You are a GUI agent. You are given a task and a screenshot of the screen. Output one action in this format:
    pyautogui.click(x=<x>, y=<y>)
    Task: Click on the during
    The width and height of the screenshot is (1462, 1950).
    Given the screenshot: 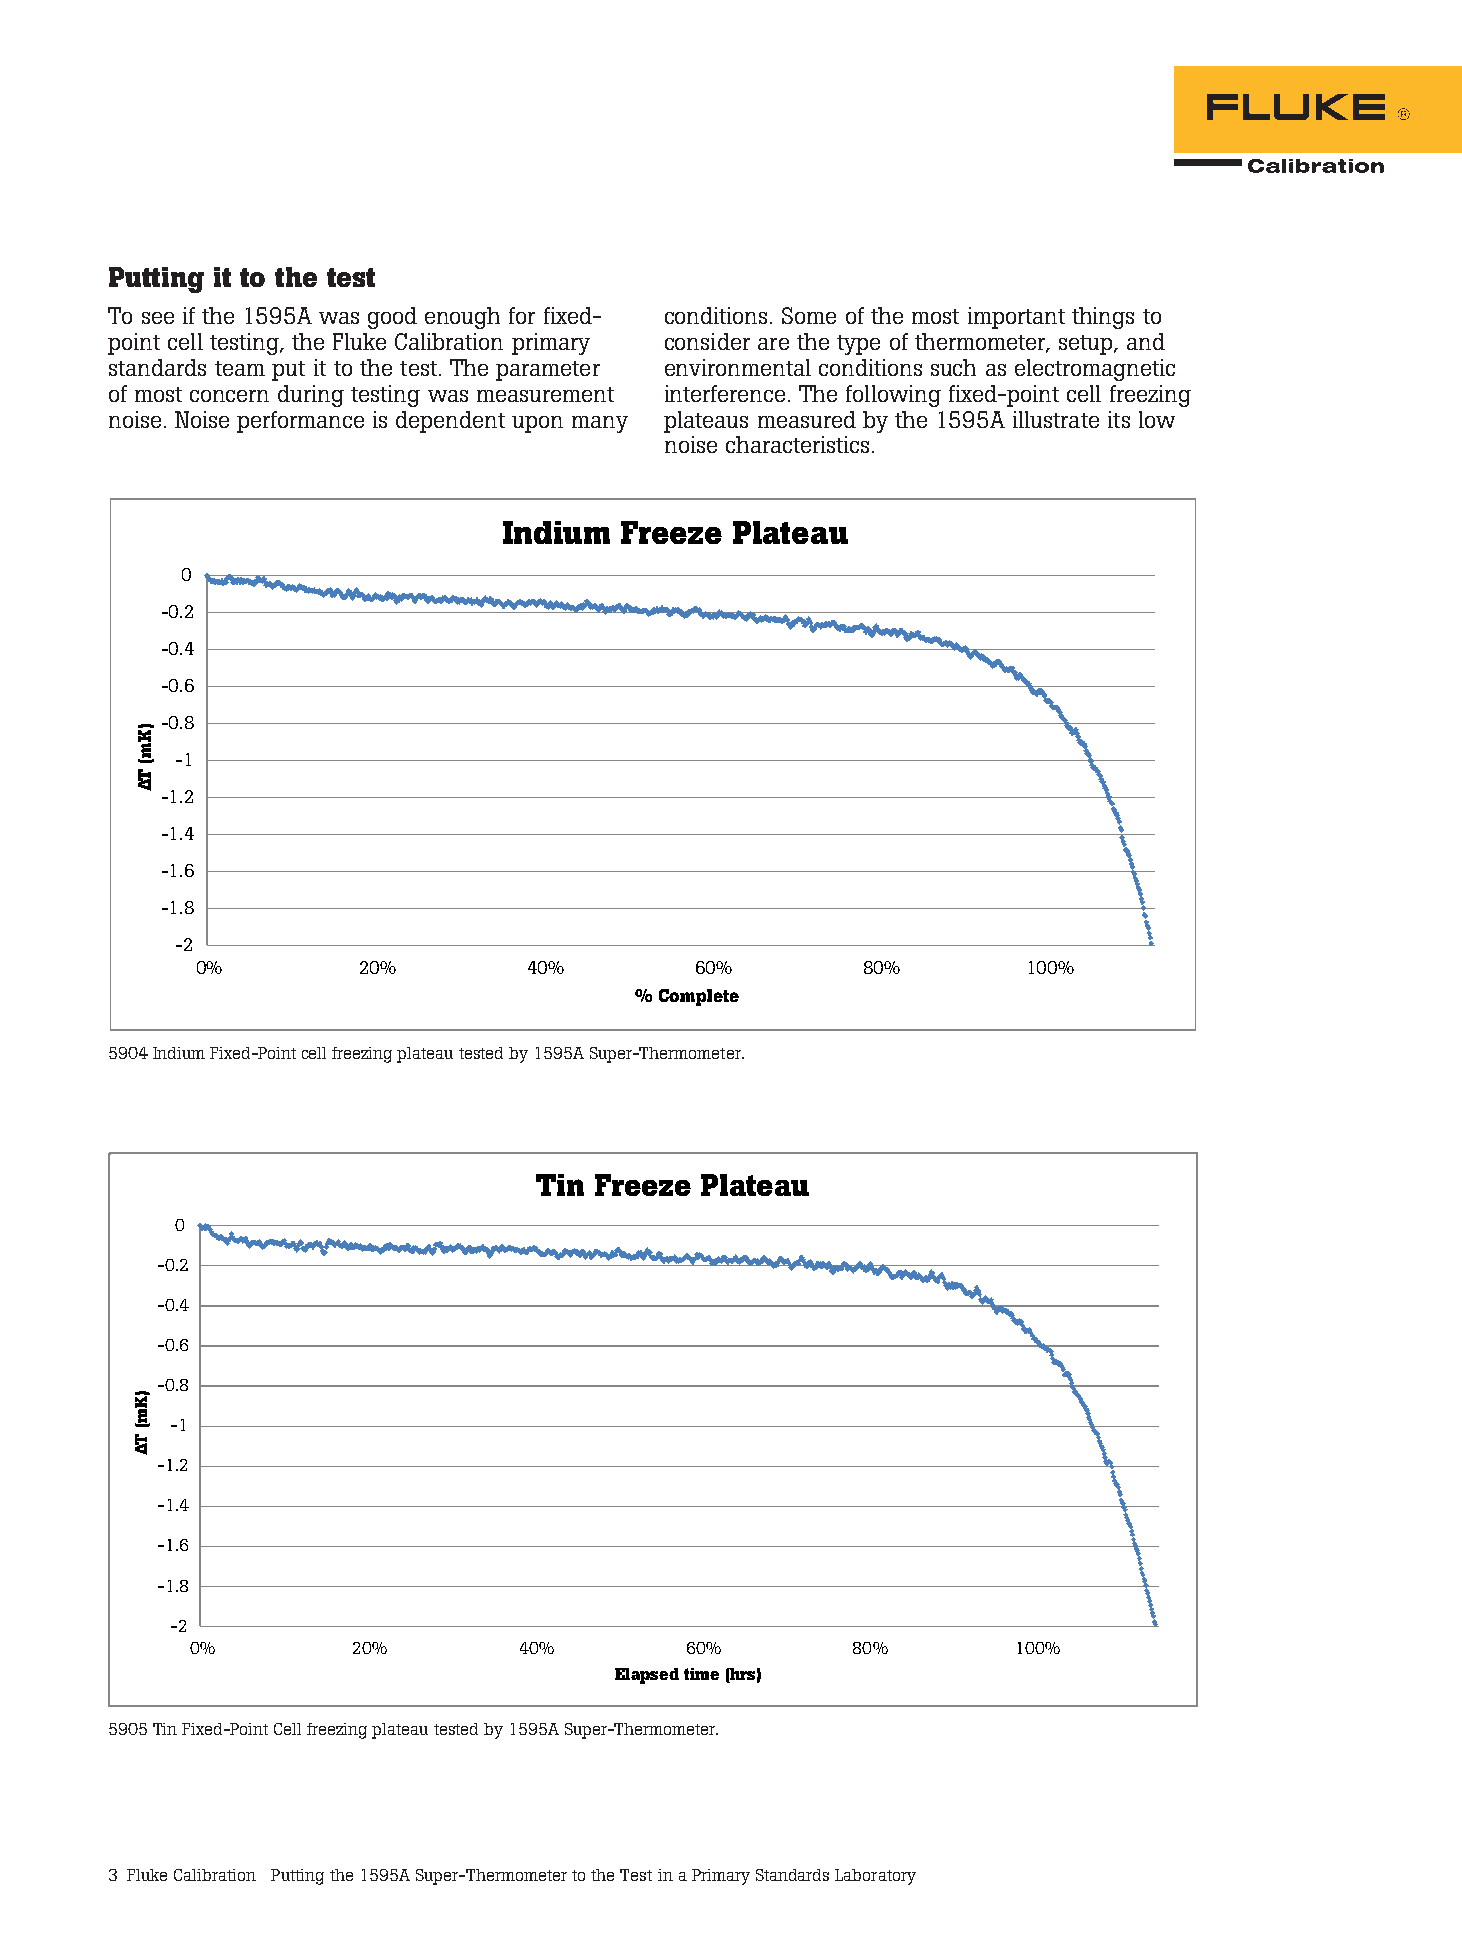 What is the action you would take?
    pyautogui.click(x=311, y=396)
